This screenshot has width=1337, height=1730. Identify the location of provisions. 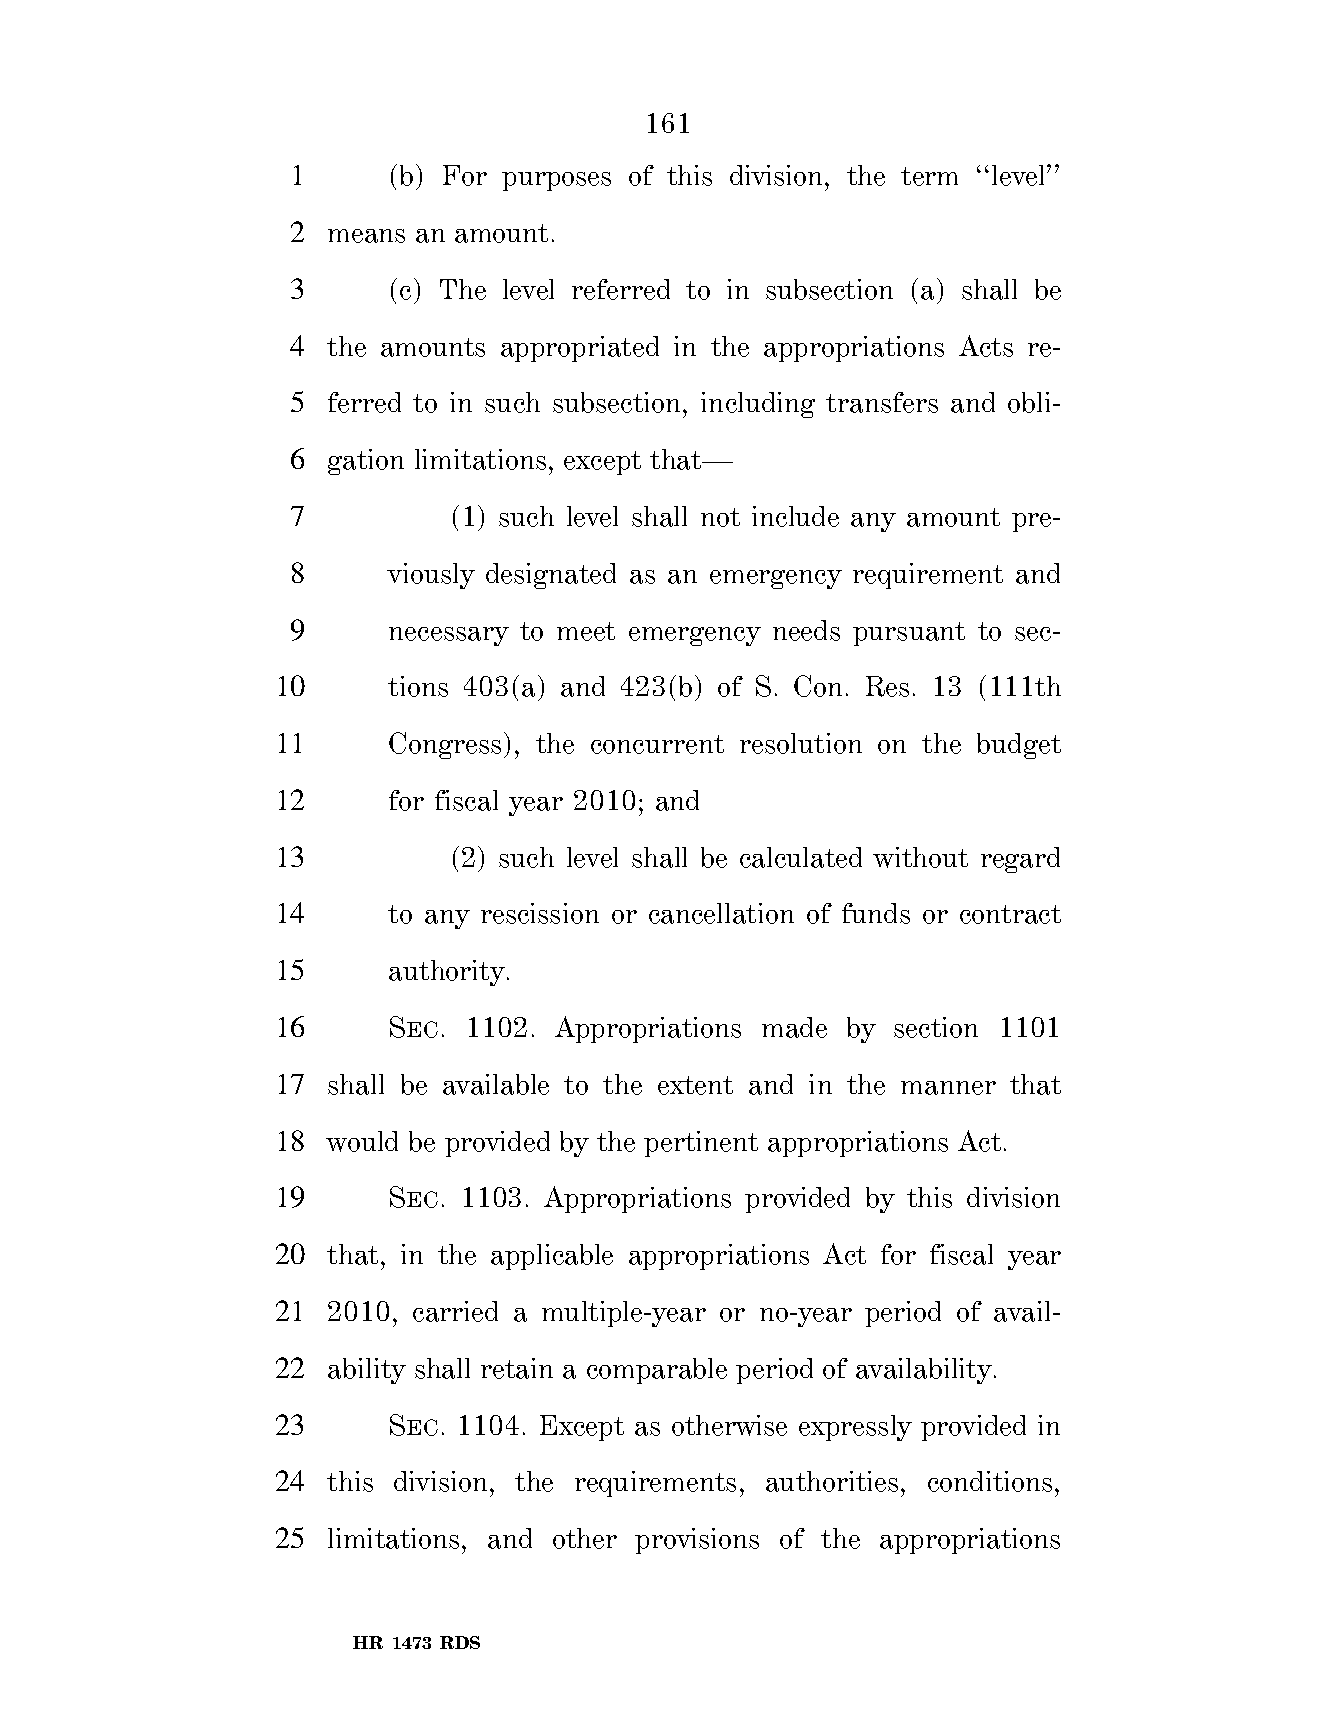
(697, 1541).
